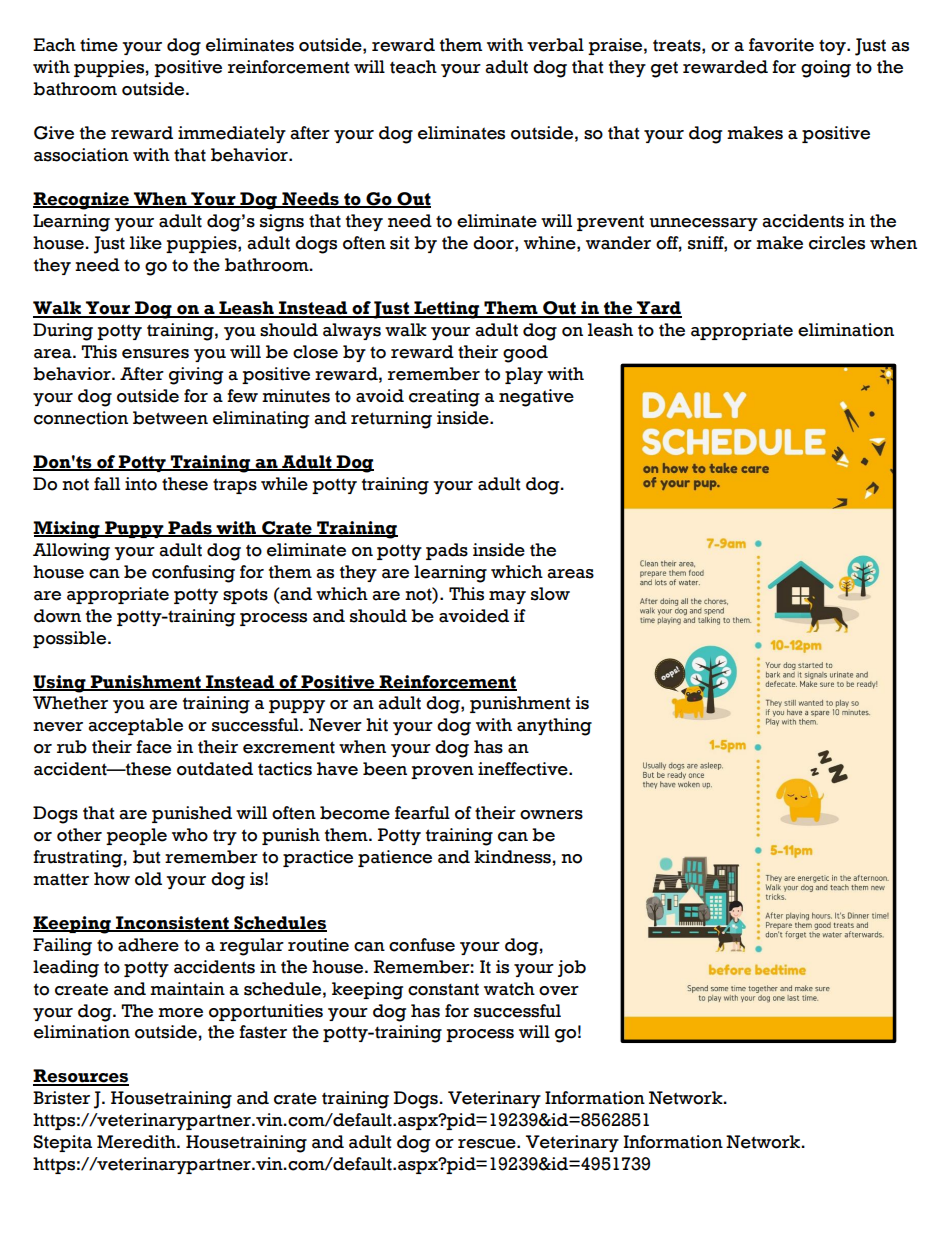 The width and height of the screenshot is (952, 1233). What do you see at coordinates (488, 1144) in the screenshot?
I see `rescue` at bounding box center [488, 1144].
